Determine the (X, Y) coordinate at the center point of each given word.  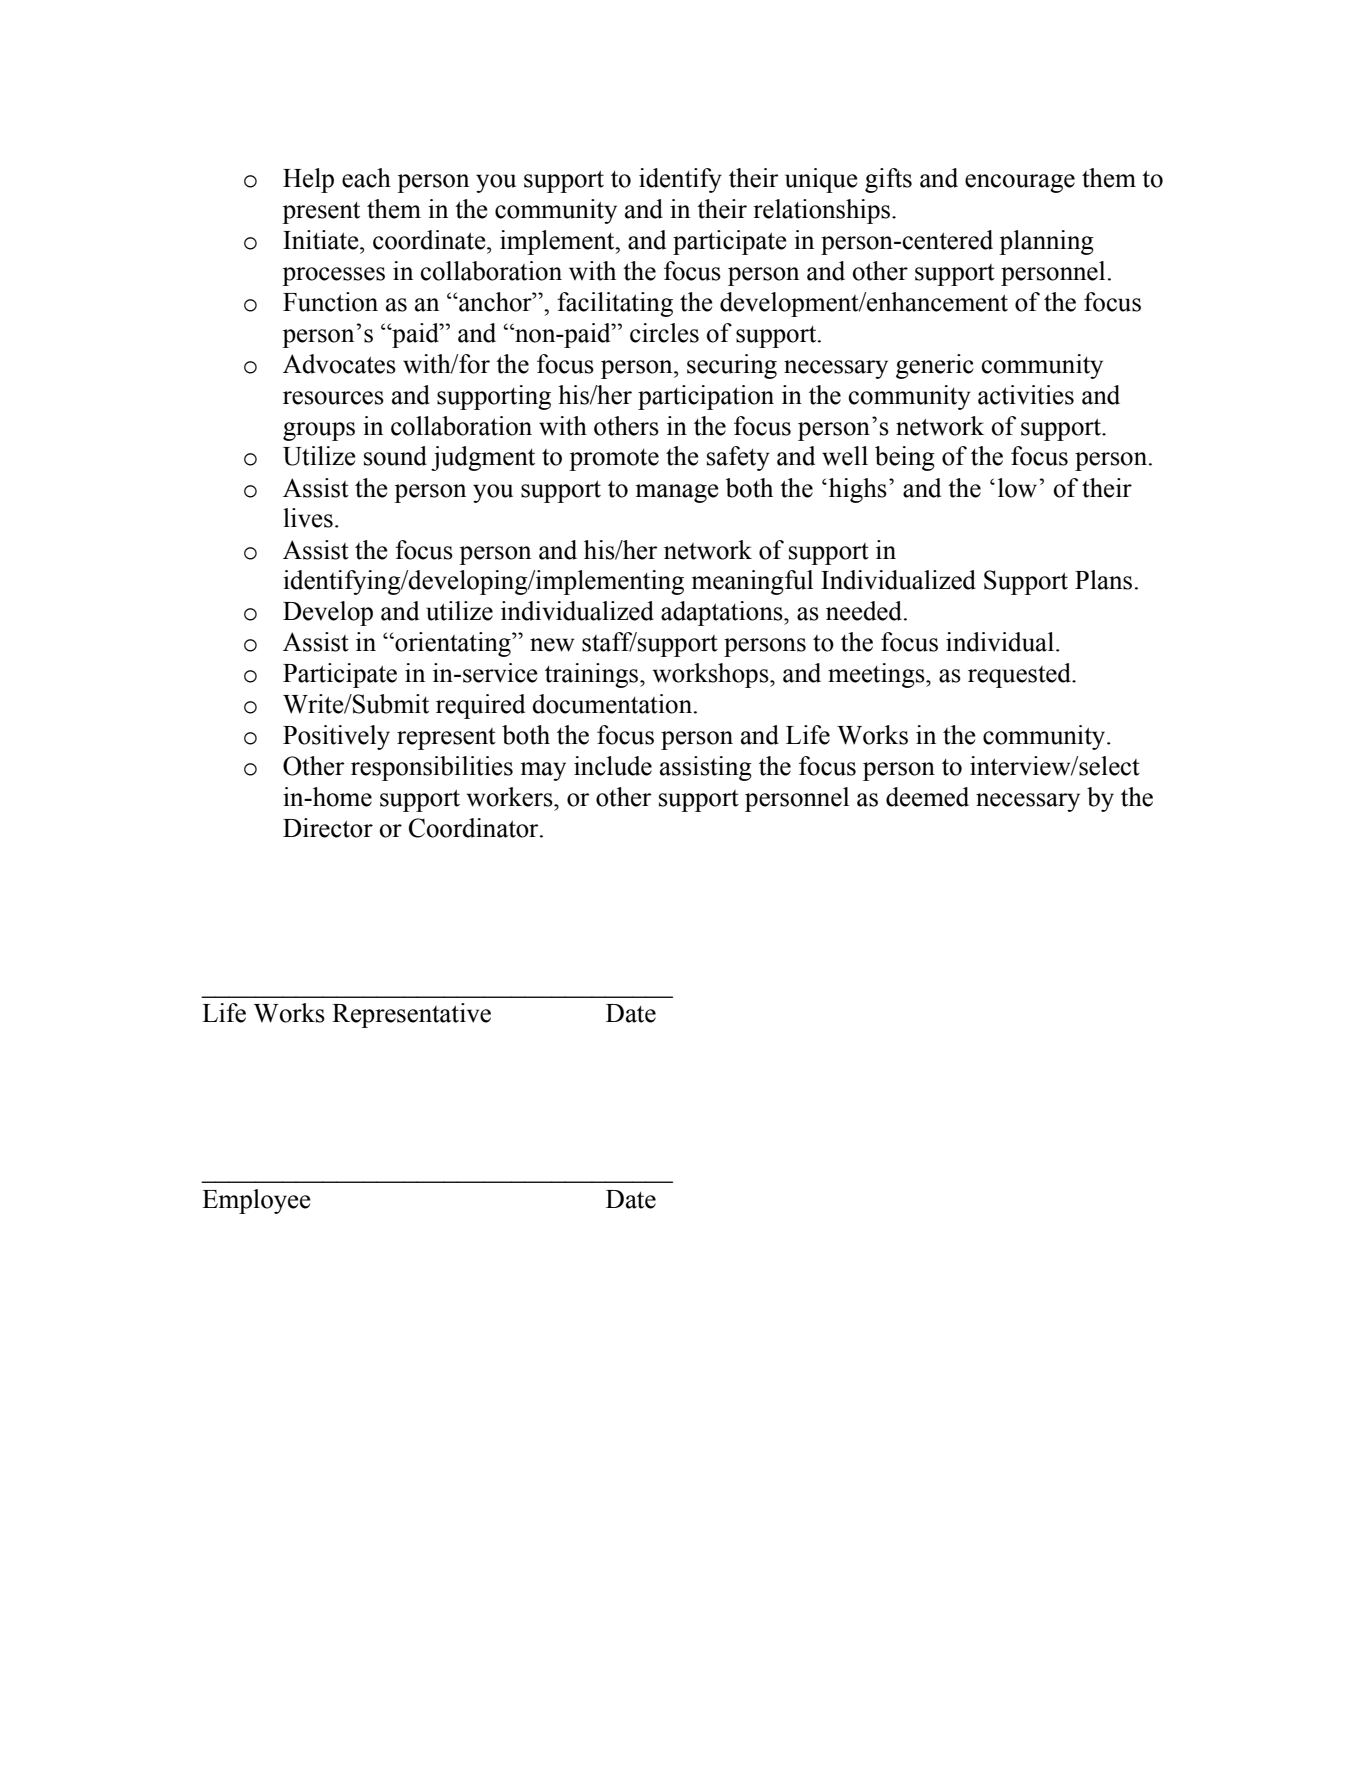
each (366, 178)
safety (738, 458)
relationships (821, 211)
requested (1020, 675)
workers (510, 797)
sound (395, 456)
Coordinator (475, 828)
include (613, 766)
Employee (256, 1201)
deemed (927, 797)
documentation (613, 704)
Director (328, 828)
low (1019, 488)
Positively (336, 737)
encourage (1020, 183)
